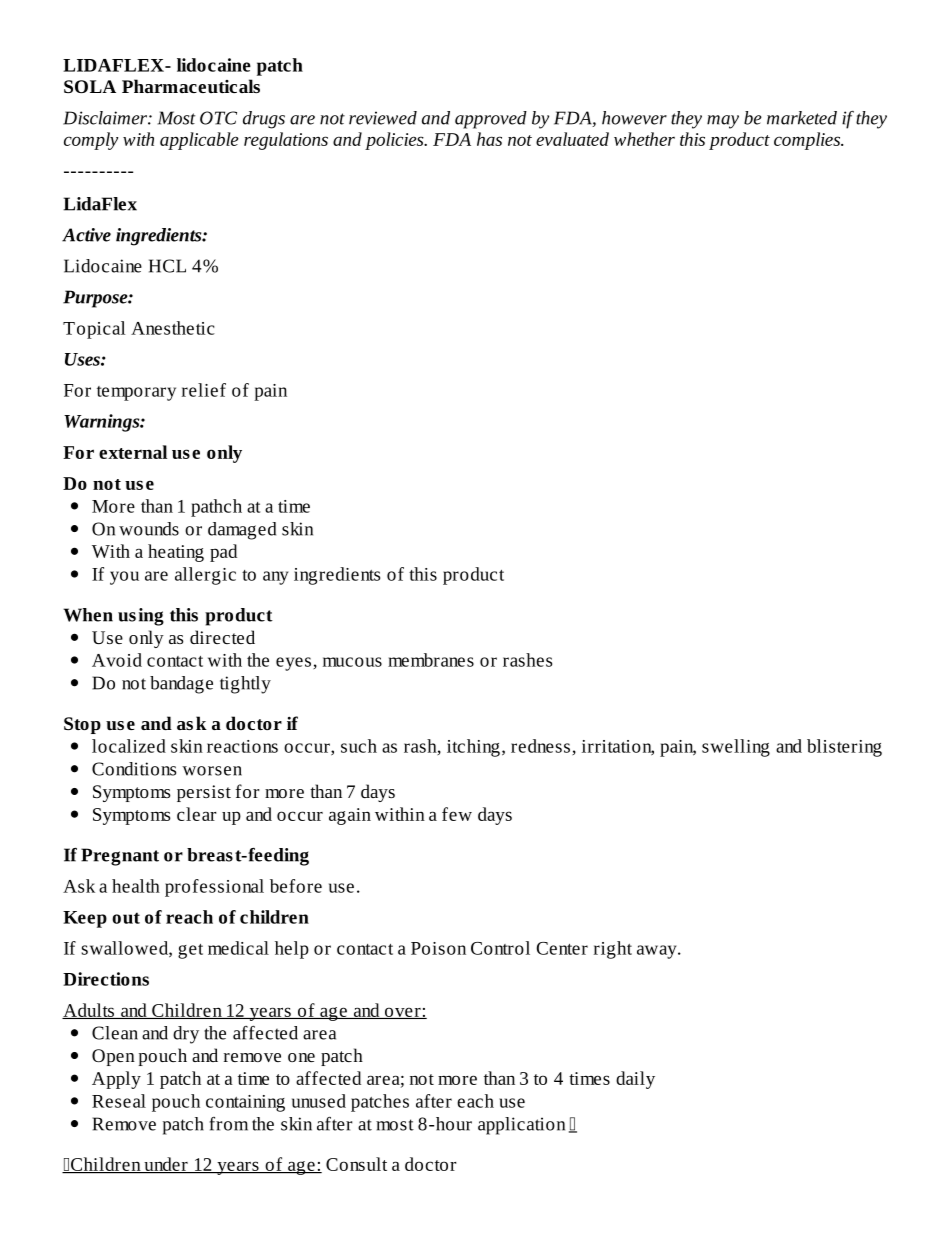 The height and width of the screenshot is (1233, 952). Describe the element at coordinates (431, 660) in the screenshot. I see `membranes` at that location.
